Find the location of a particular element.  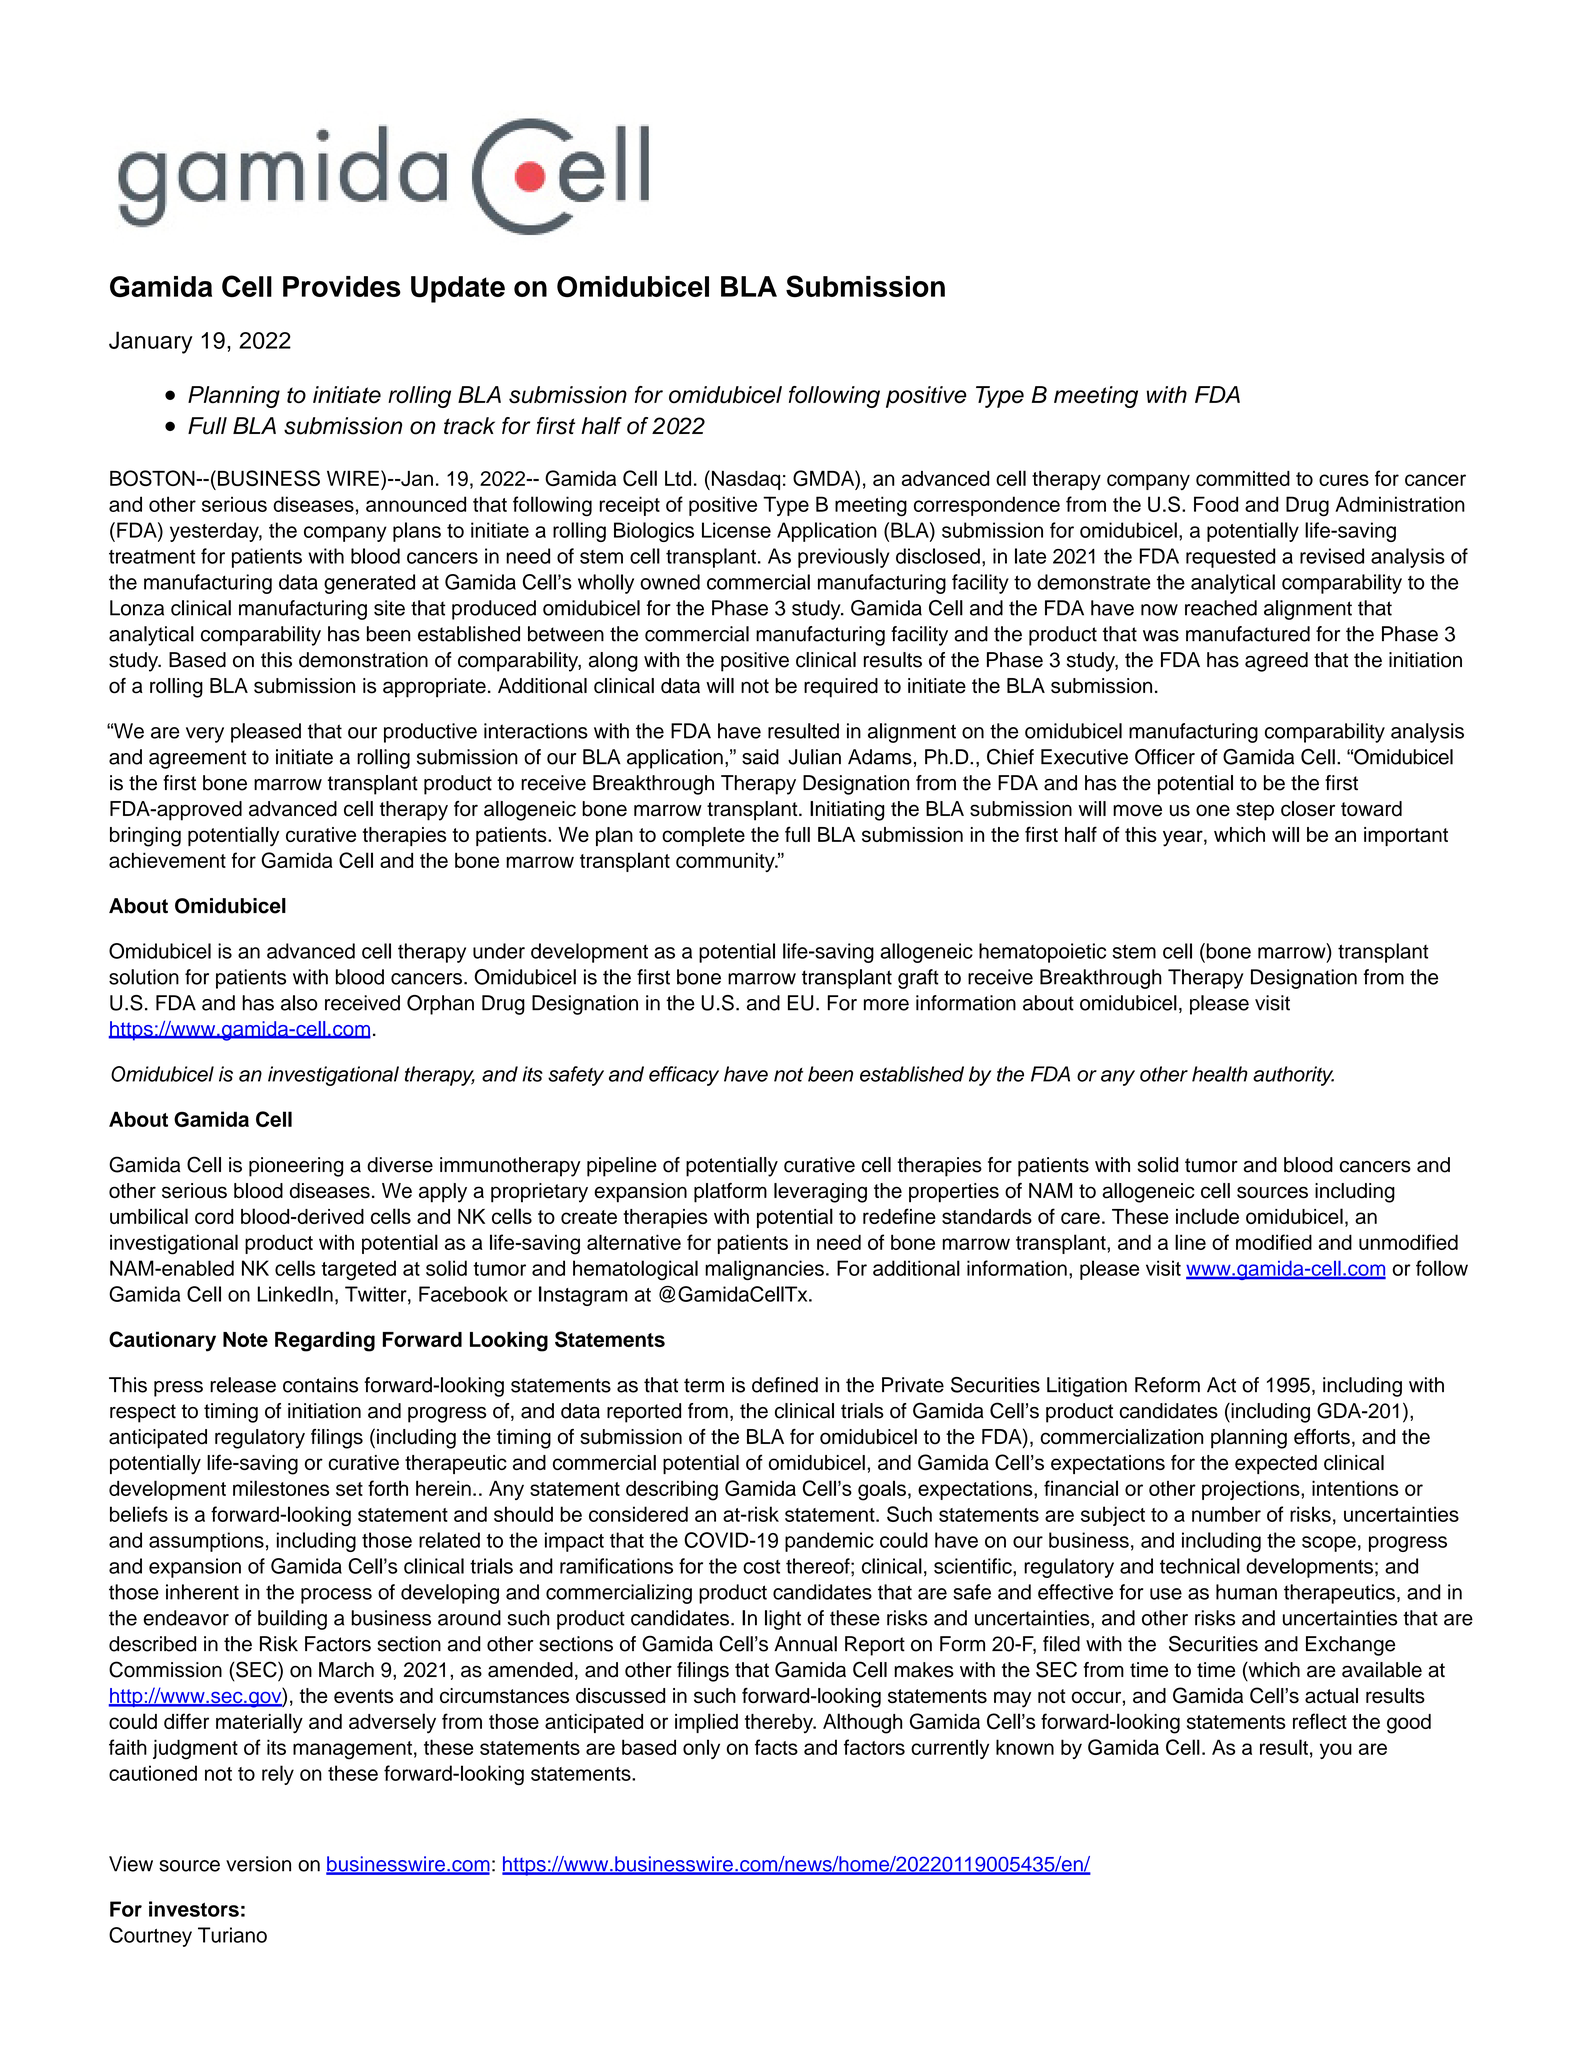

Provides is located at coordinates (342, 286).
